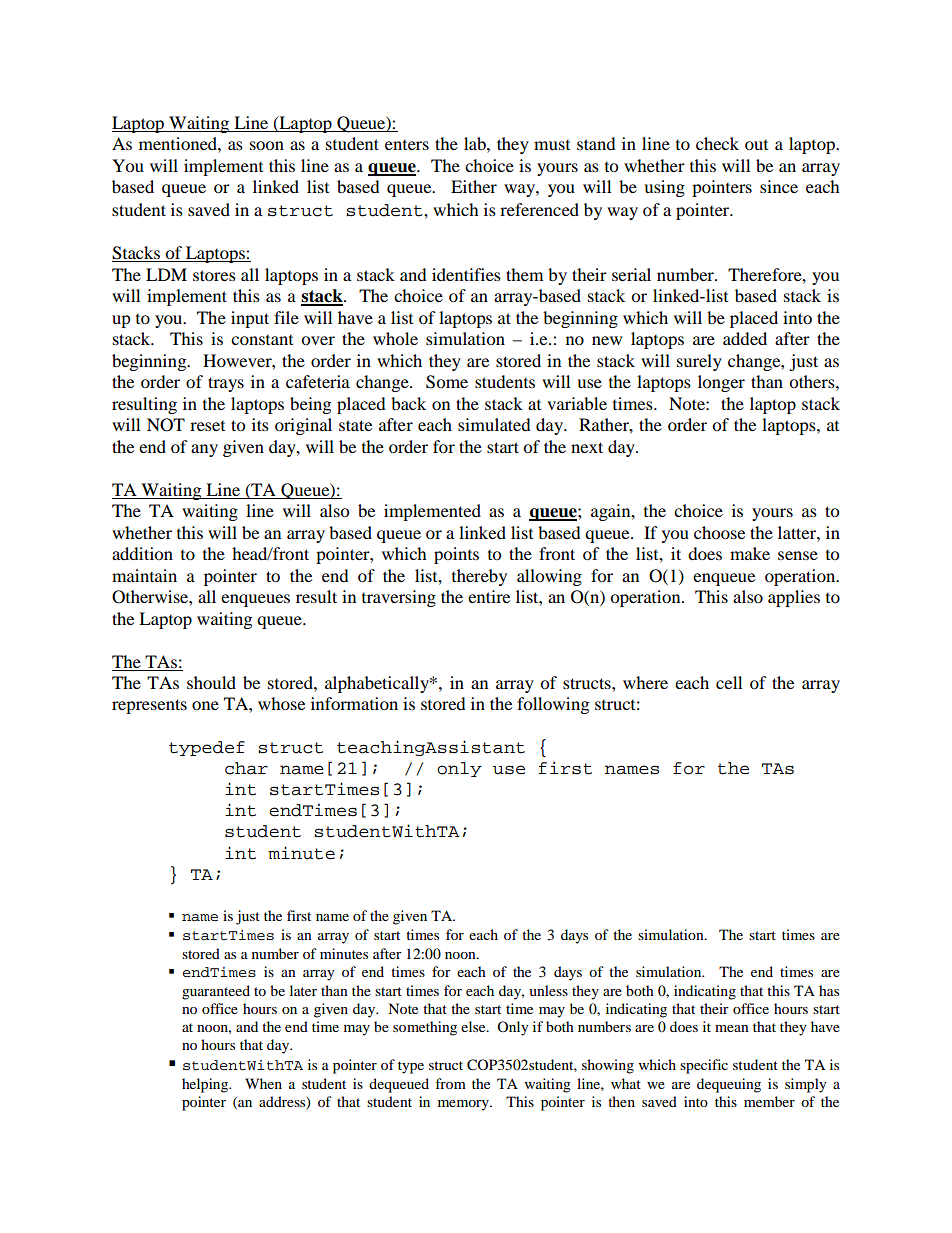 This screenshot has width=952, height=1233. Describe the element at coordinates (206, 1085) in the screenshot. I see `helping` at that location.
